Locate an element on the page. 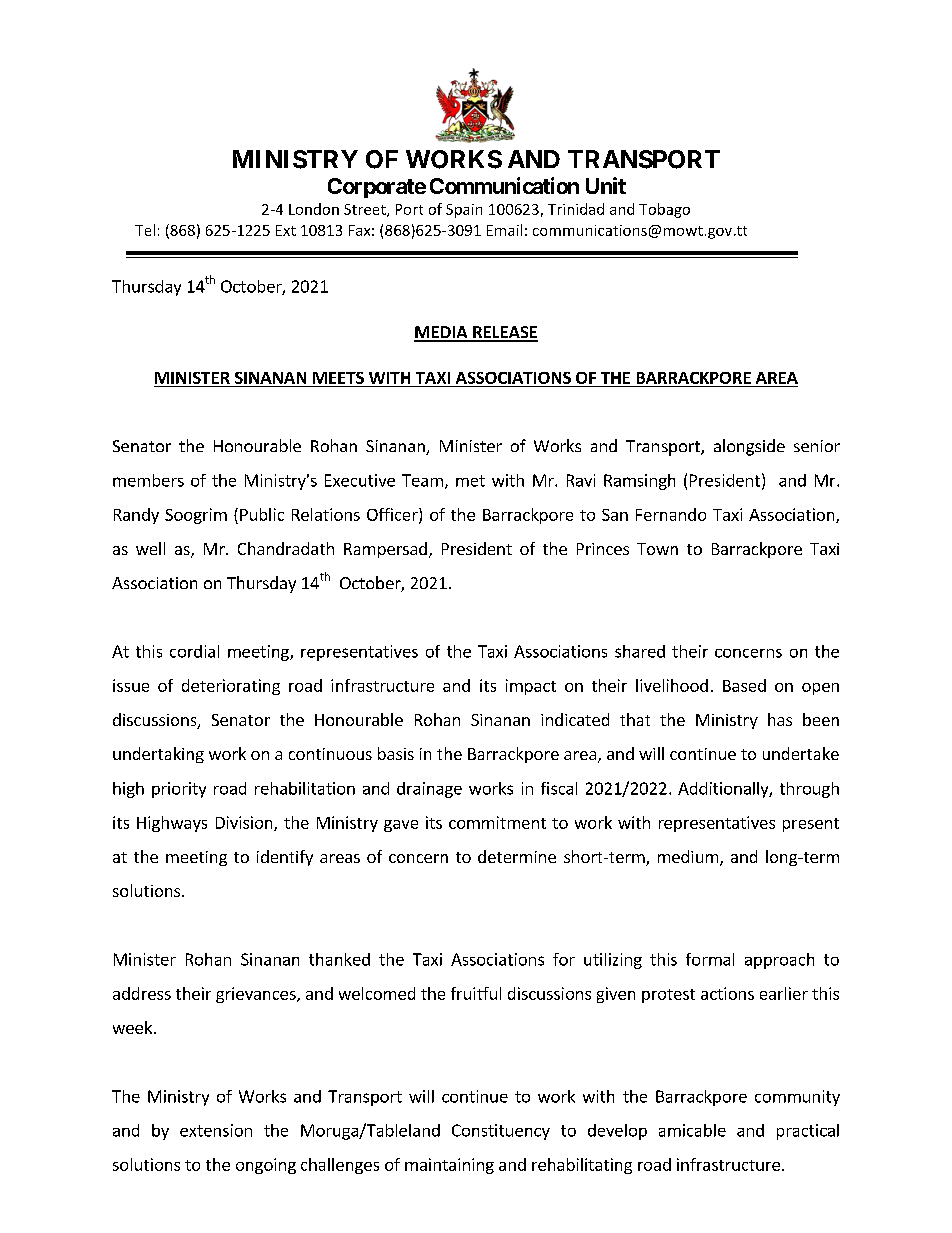  Tobago is located at coordinates (664, 210).
